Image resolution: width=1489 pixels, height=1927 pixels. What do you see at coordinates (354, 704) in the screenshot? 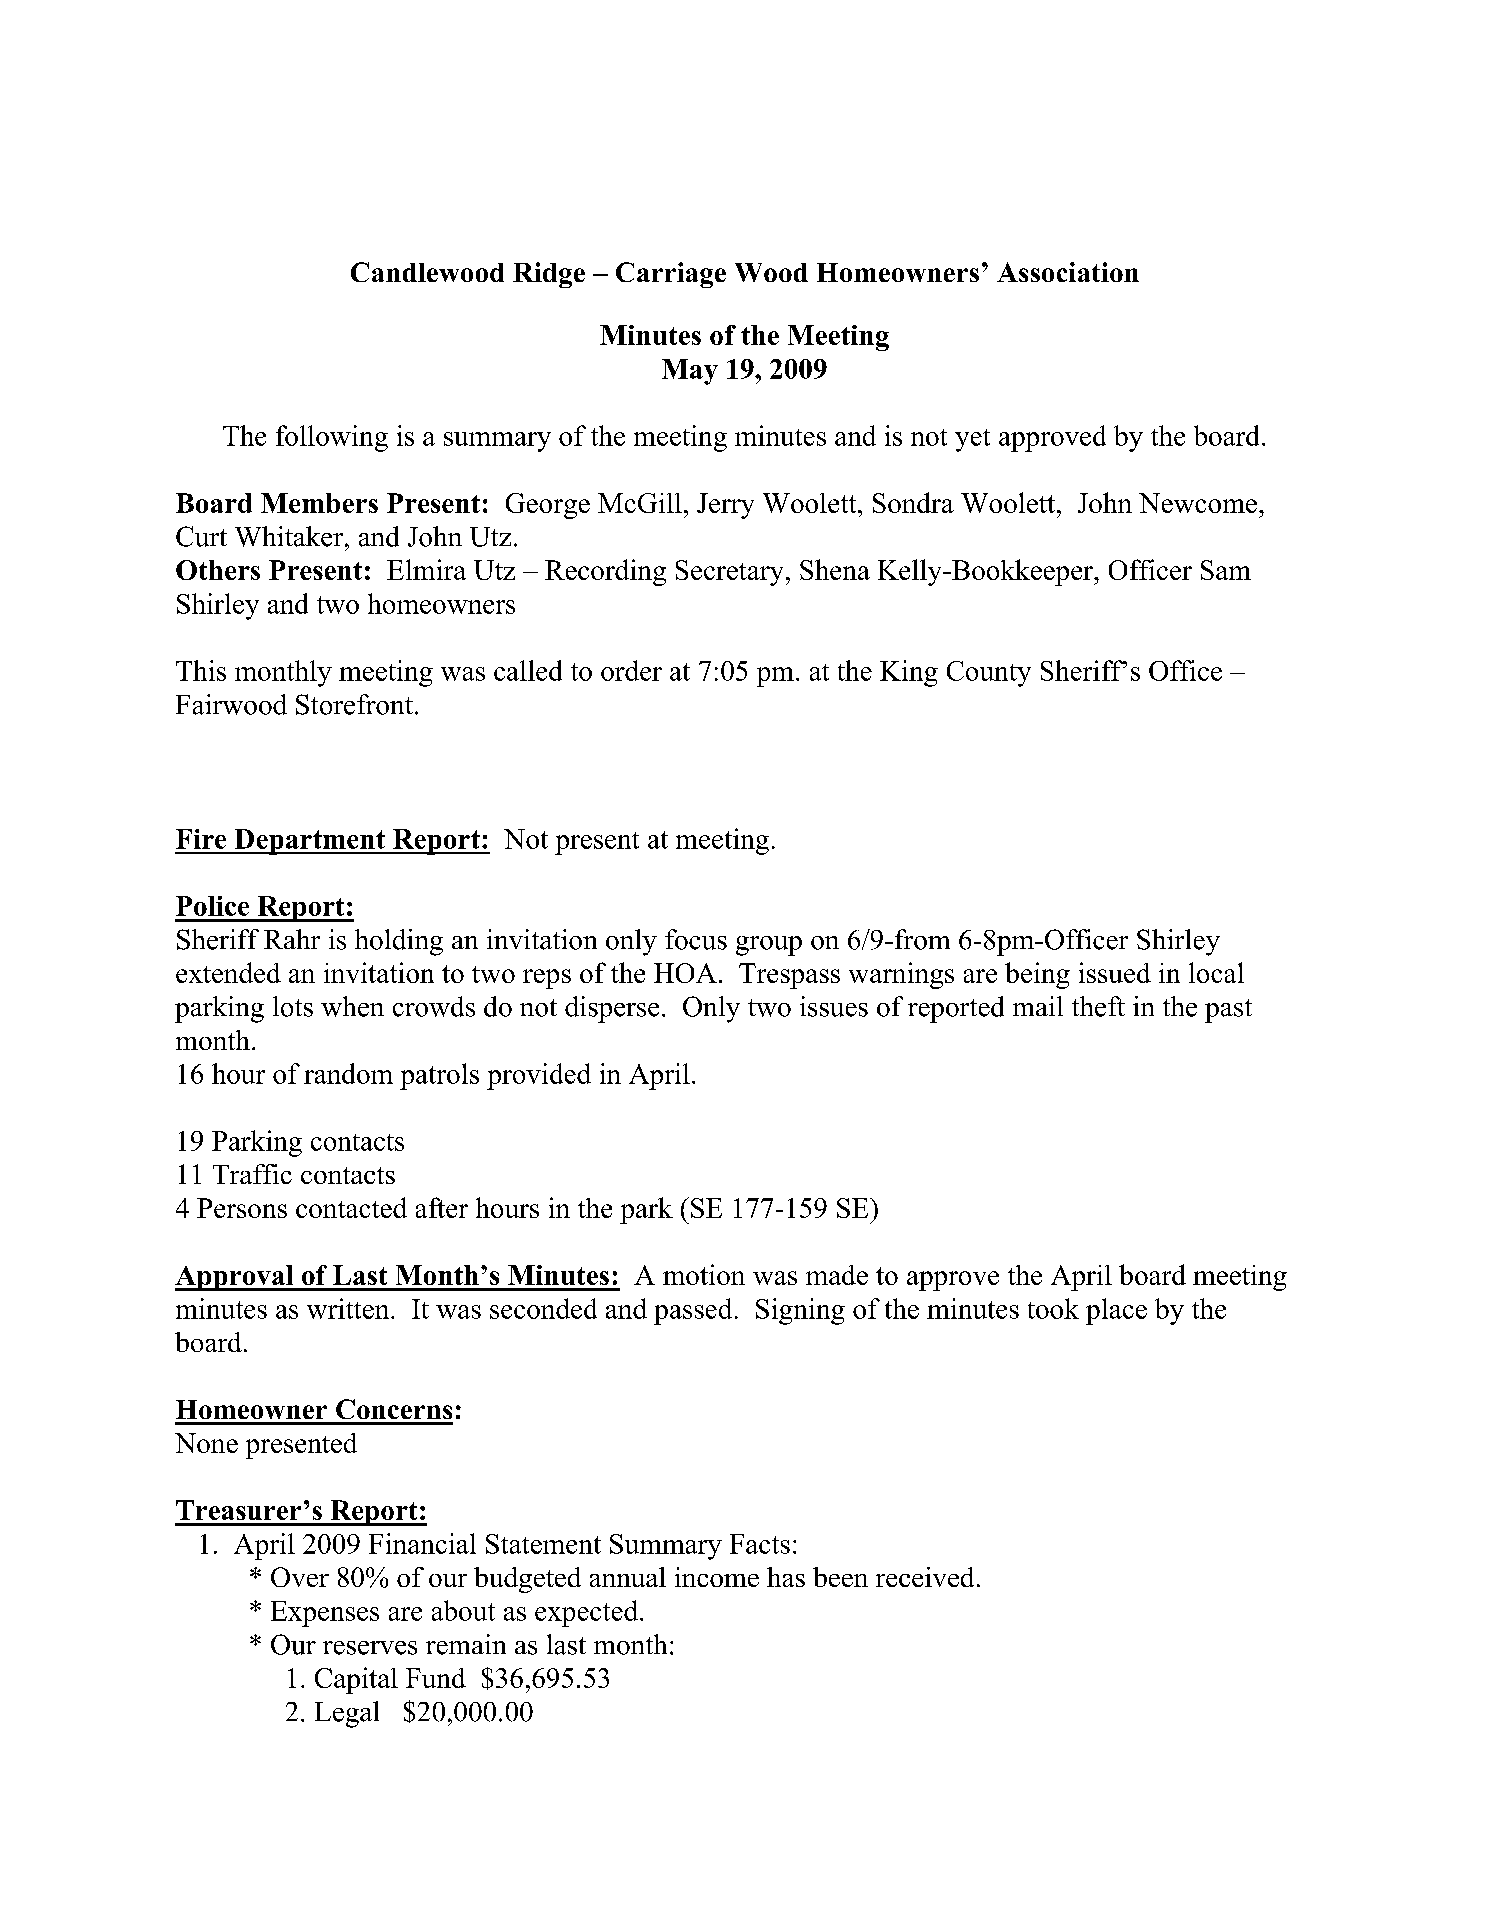
I see `Storefront` at bounding box center [354, 704].
